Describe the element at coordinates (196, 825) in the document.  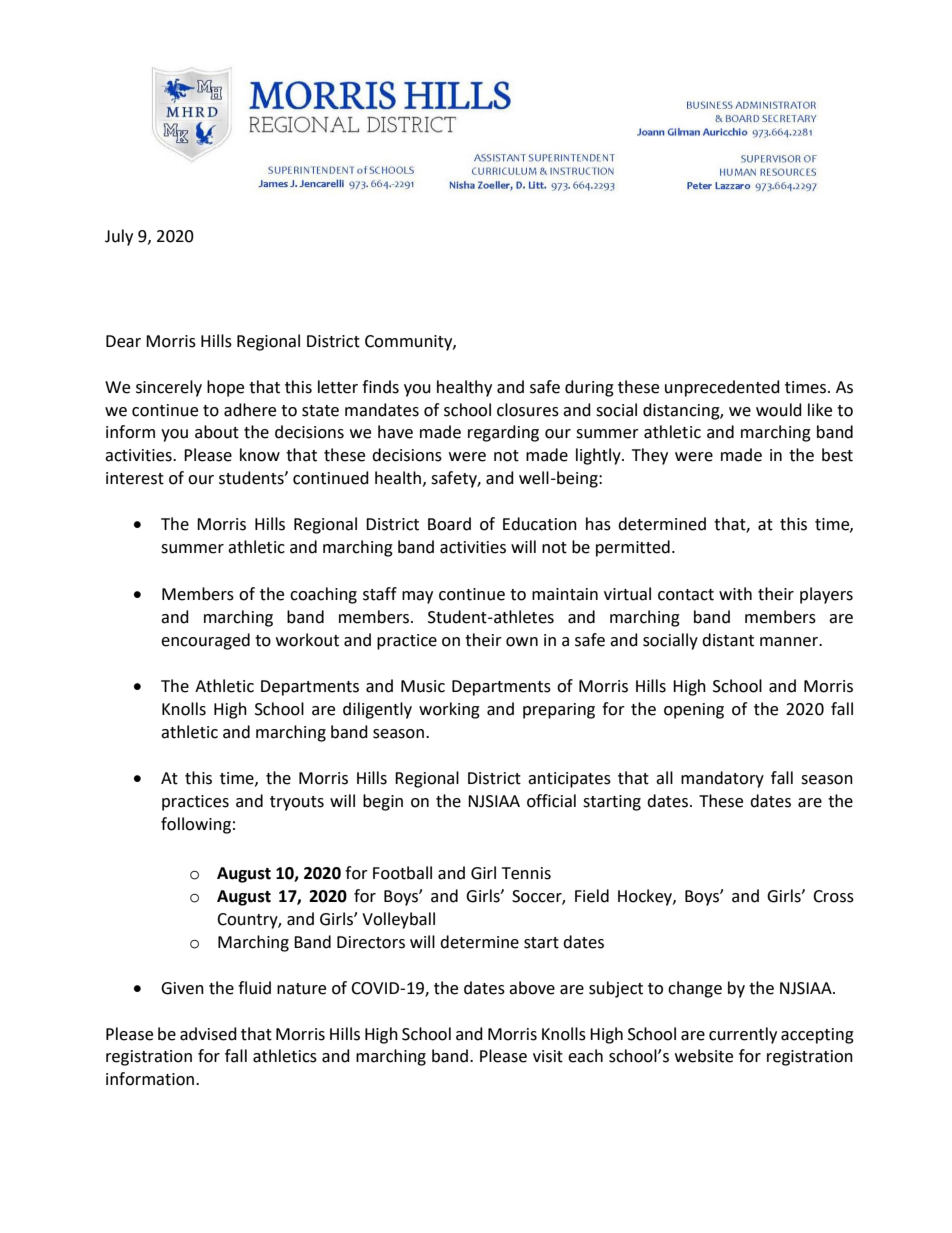
I see `following` at that location.
